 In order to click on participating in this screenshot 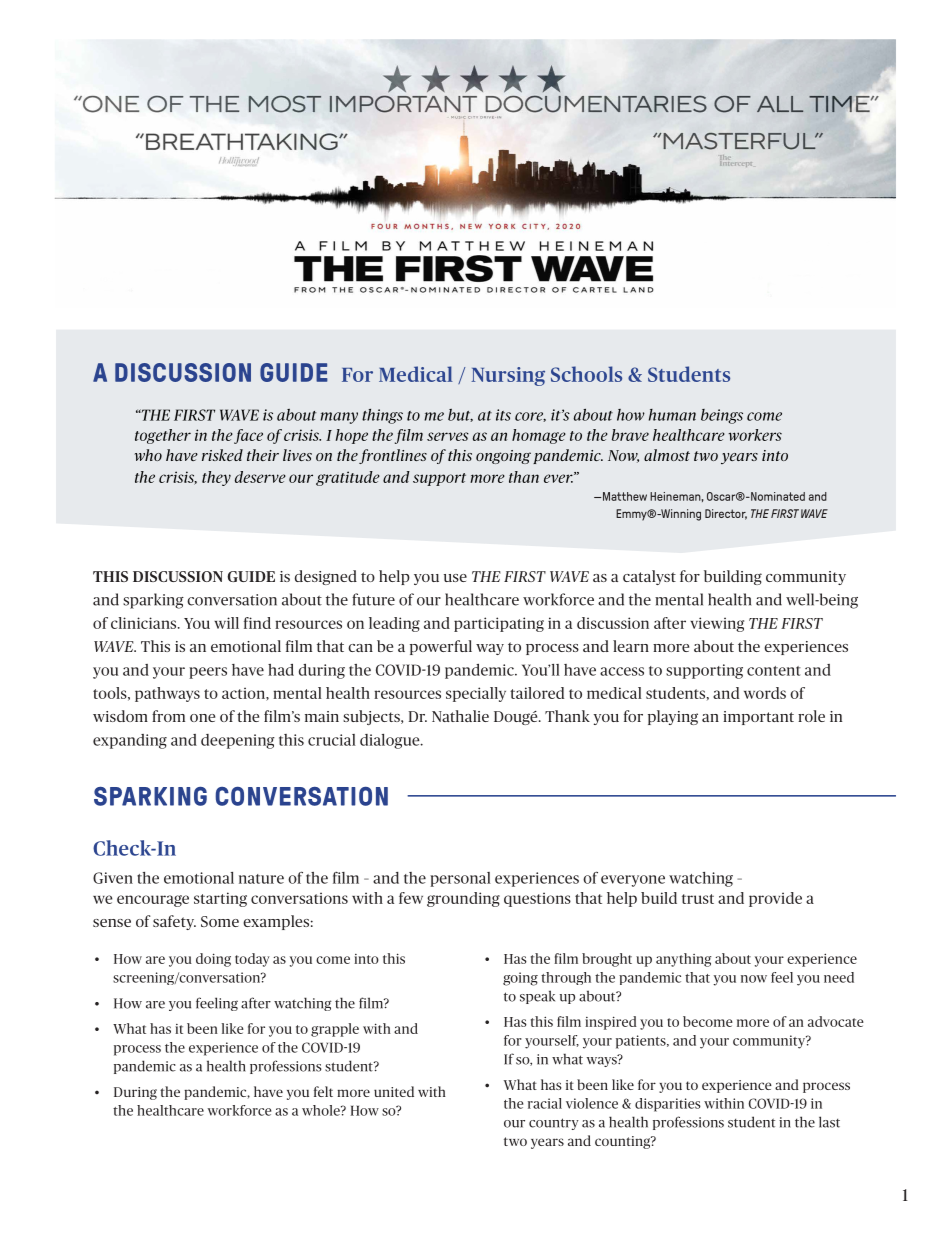, I will do `click(499, 624)`.
